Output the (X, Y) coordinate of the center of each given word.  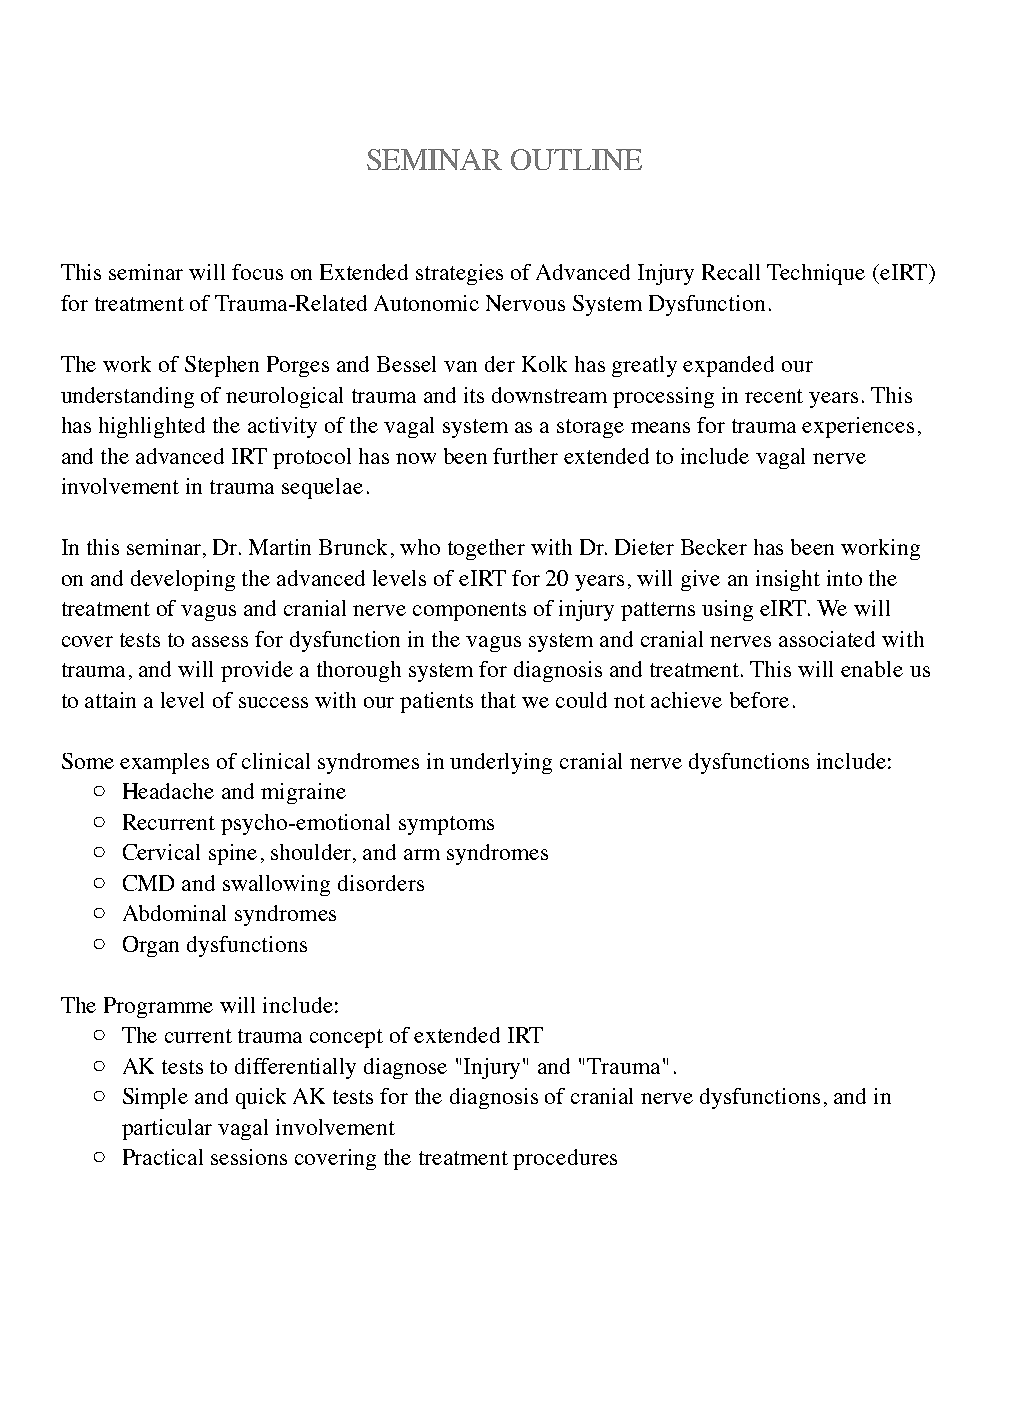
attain (110, 700)
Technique (816, 274)
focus (257, 272)
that (498, 700)
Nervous (525, 303)
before (759, 700)
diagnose (405, 1068)
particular (167, 1129)
